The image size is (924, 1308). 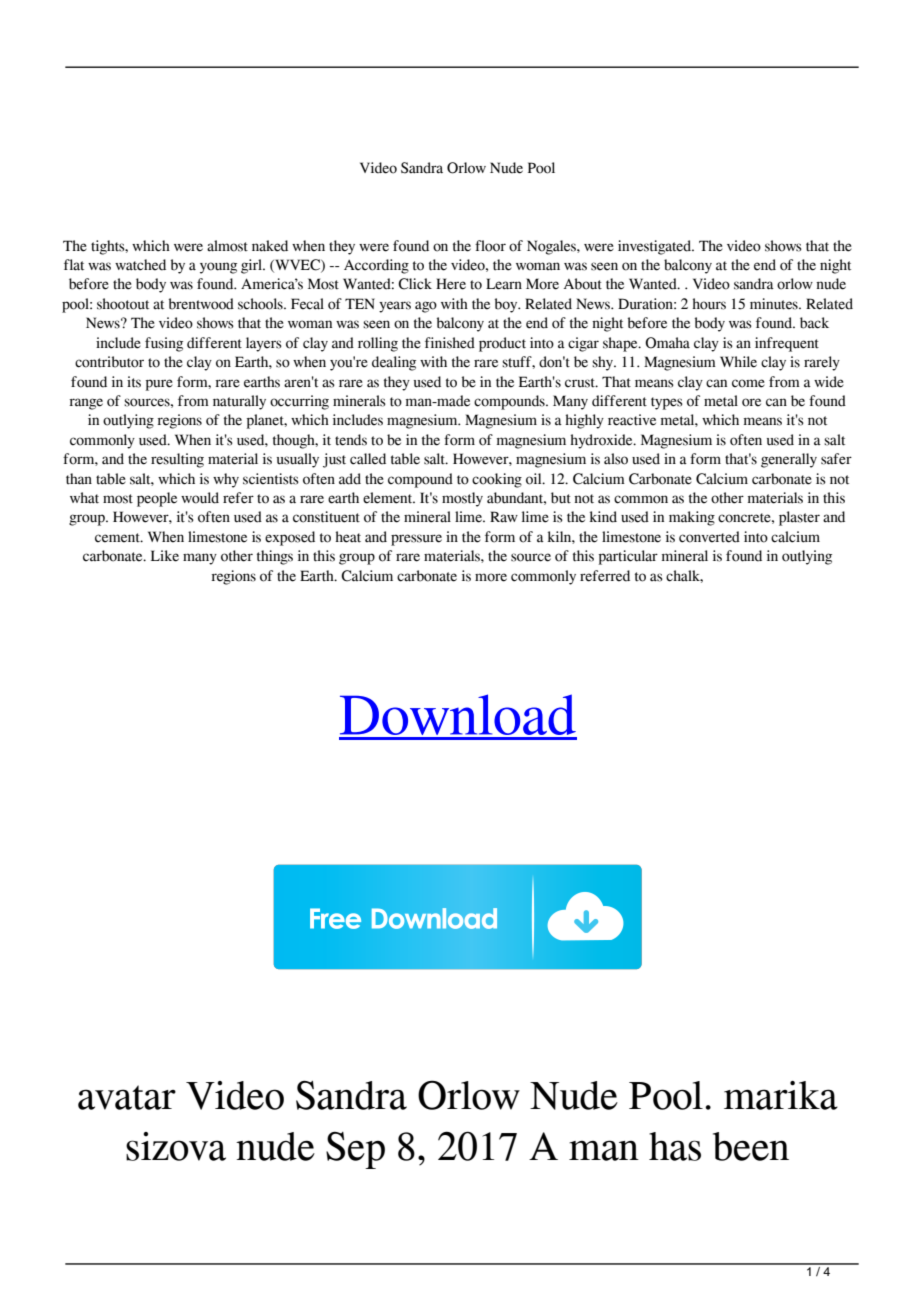 What do you see at coordinates (127, 1097) in the image?
I see `avatar` at bounding box center [127, 1097].
